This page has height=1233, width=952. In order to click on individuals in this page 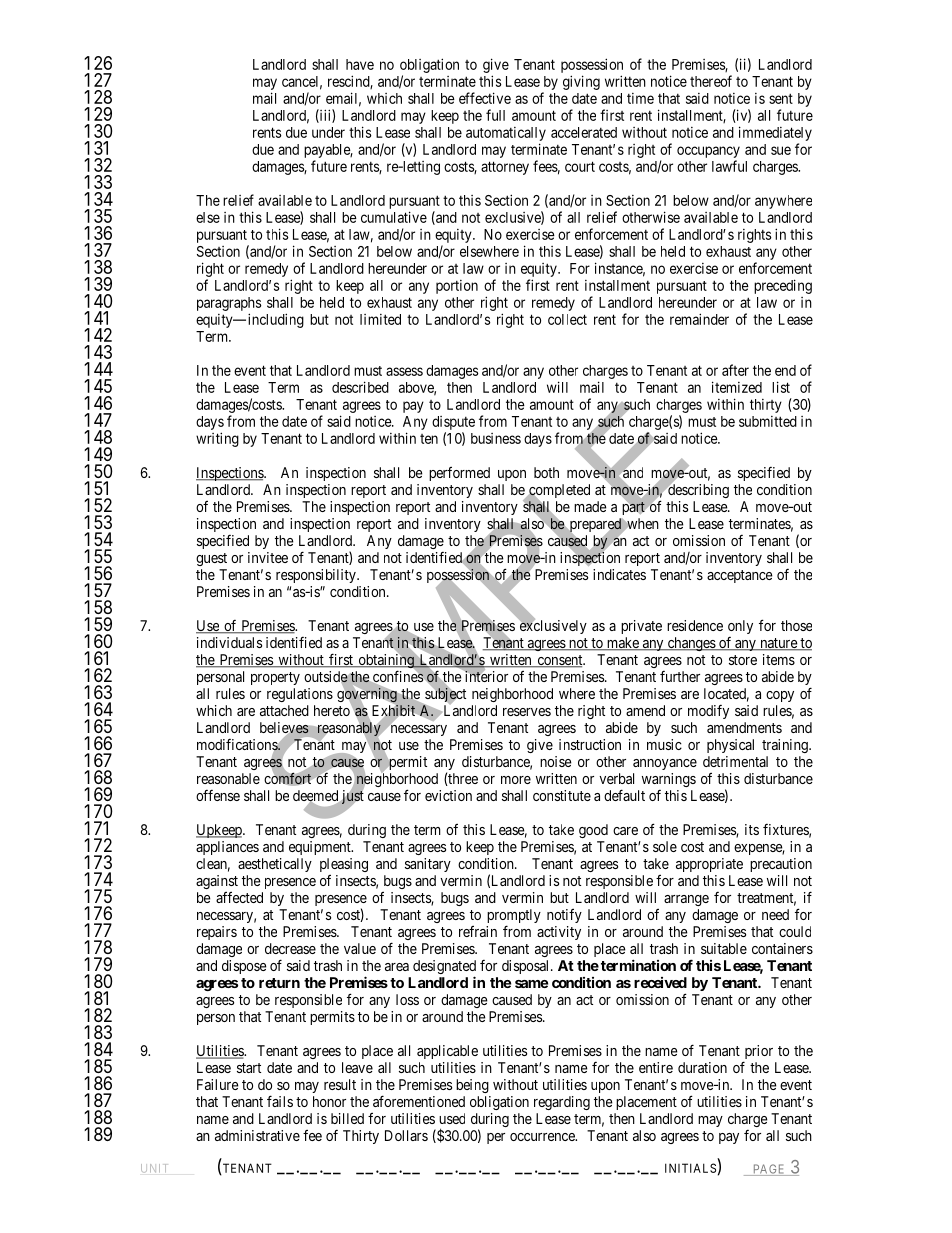, I will do `click(229, 642)`.
